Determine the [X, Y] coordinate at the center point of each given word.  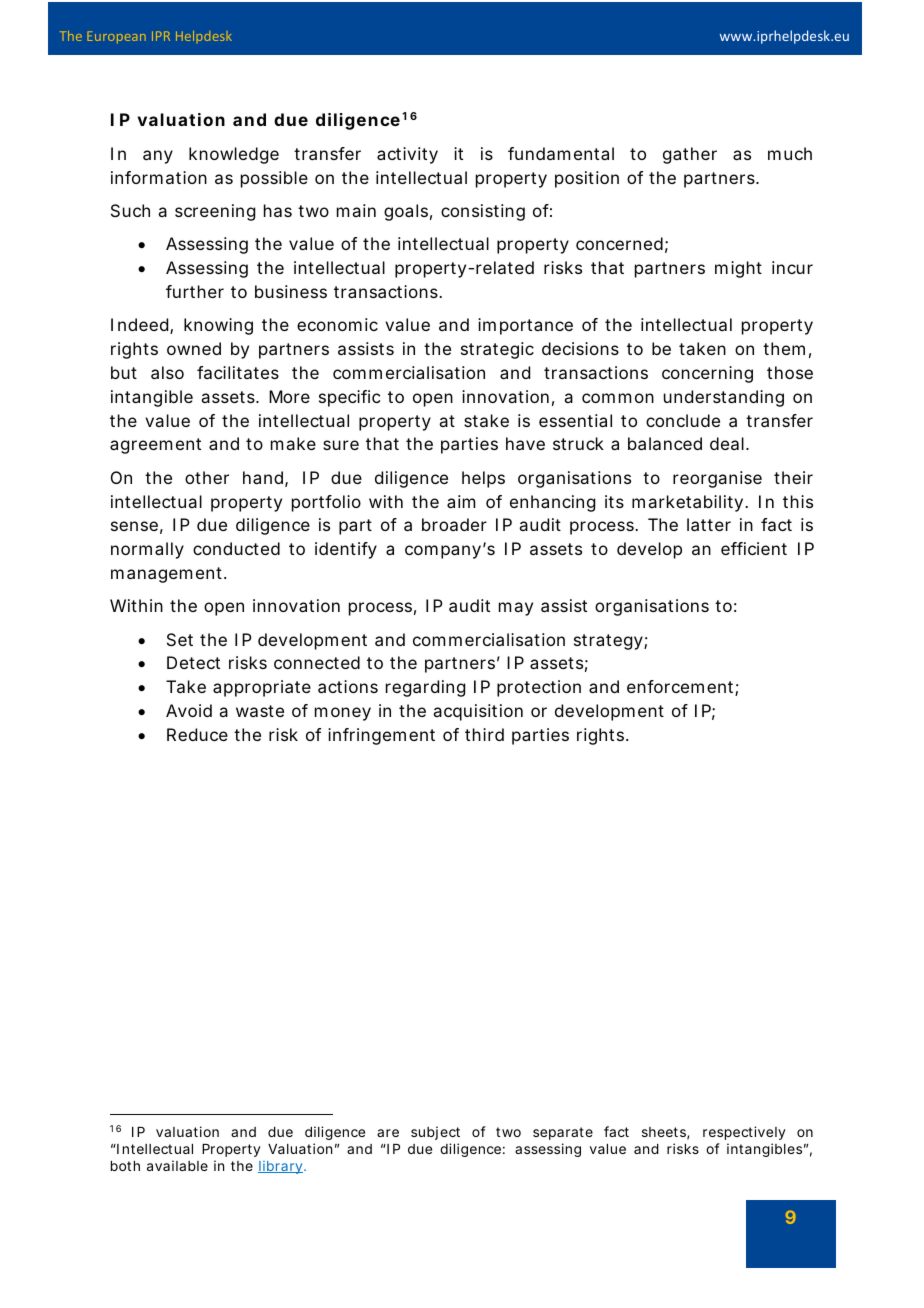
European [116, 37]
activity [407, 155]
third [484, 734]
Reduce [197, 734]
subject [435, 1133]
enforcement [681, 688]
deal [727, 443]
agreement [155, 446]
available [177, 1165]
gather [690, 155]
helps [483, 479]
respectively [744, 1133]
